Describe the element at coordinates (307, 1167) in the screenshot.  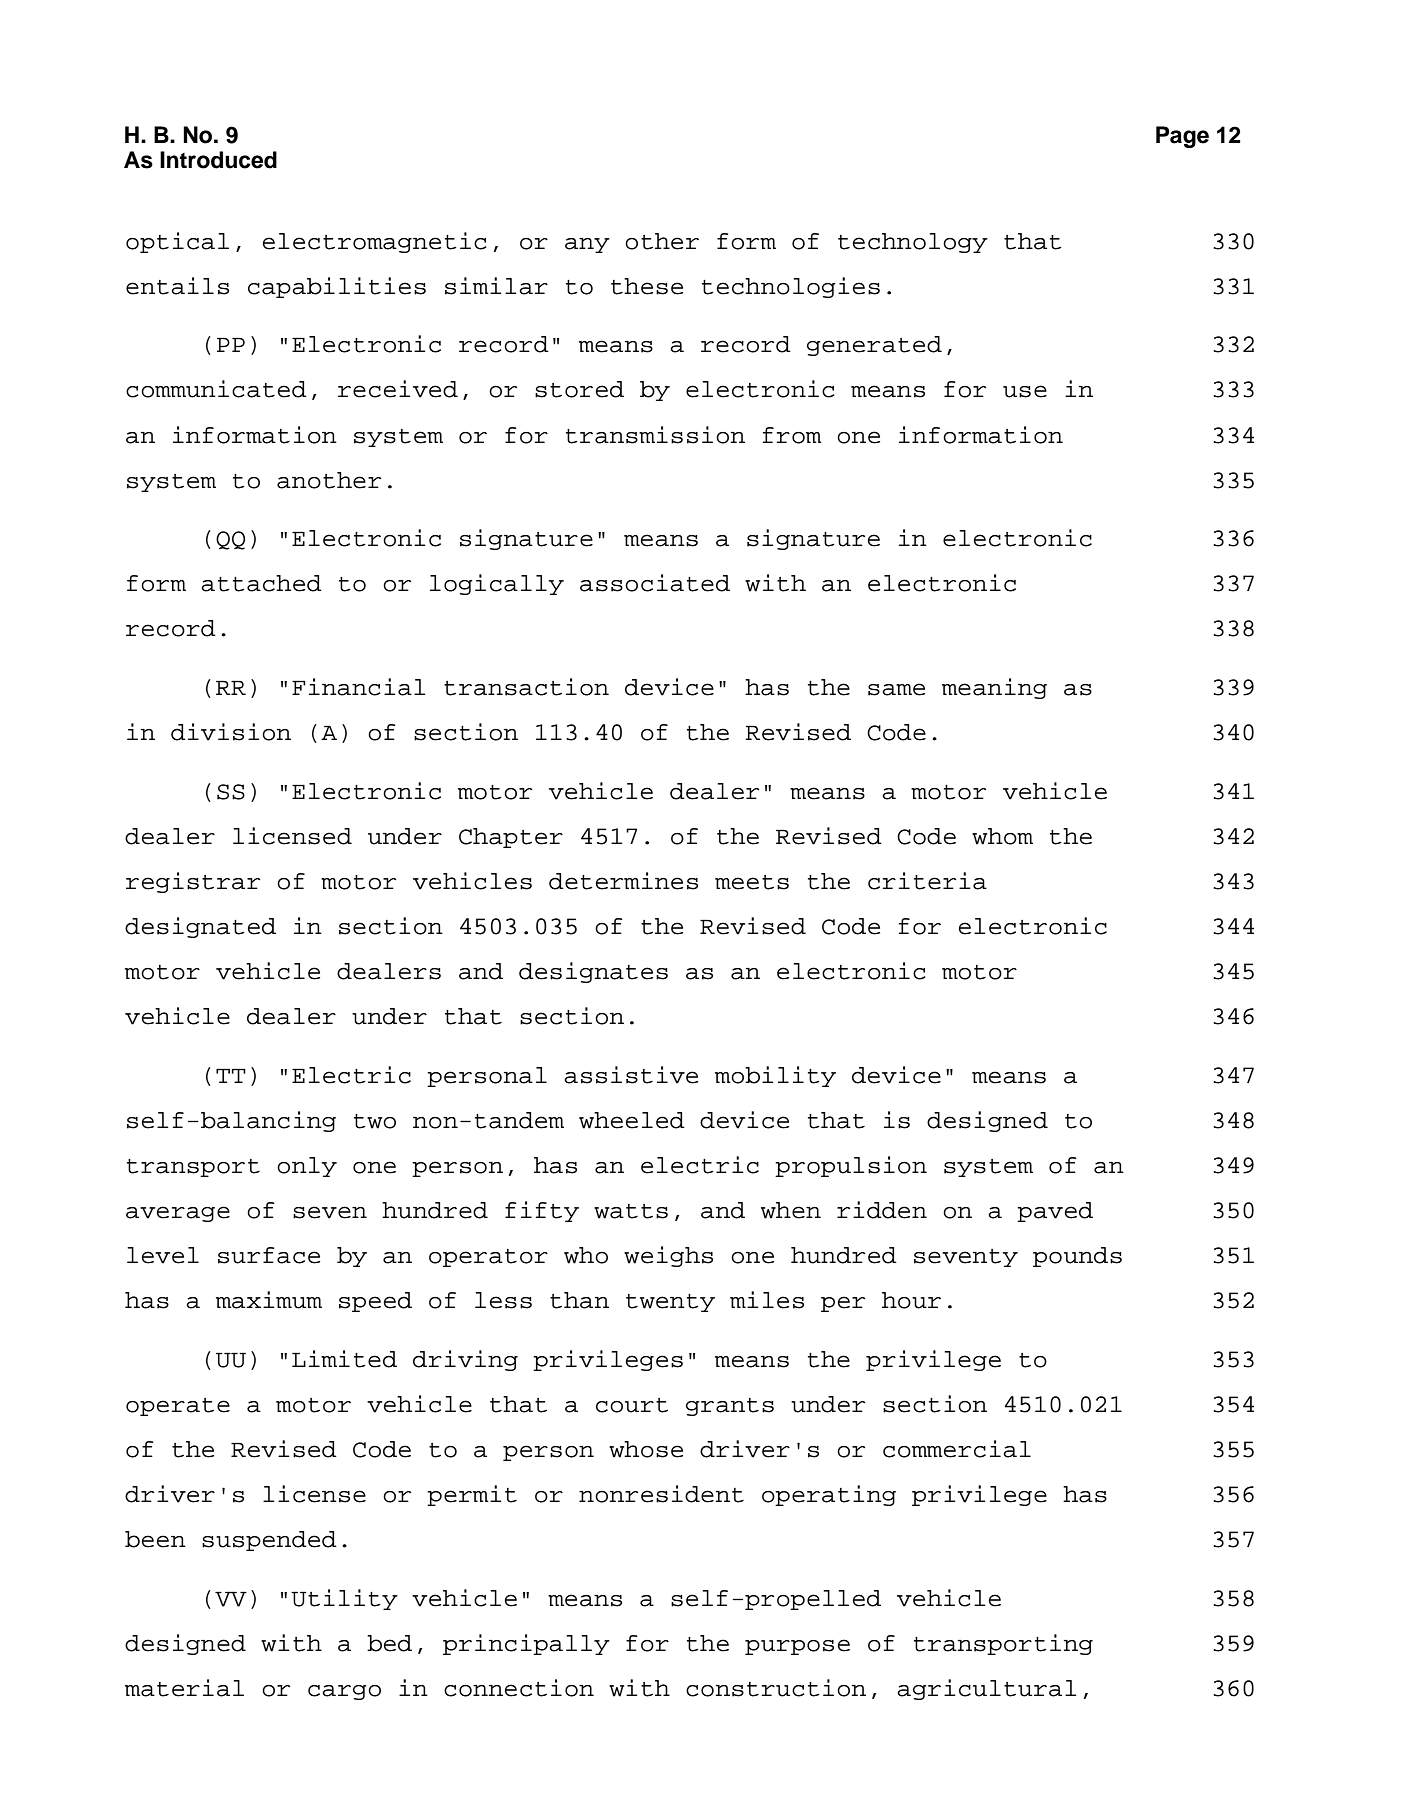
I see `only` at that location.
